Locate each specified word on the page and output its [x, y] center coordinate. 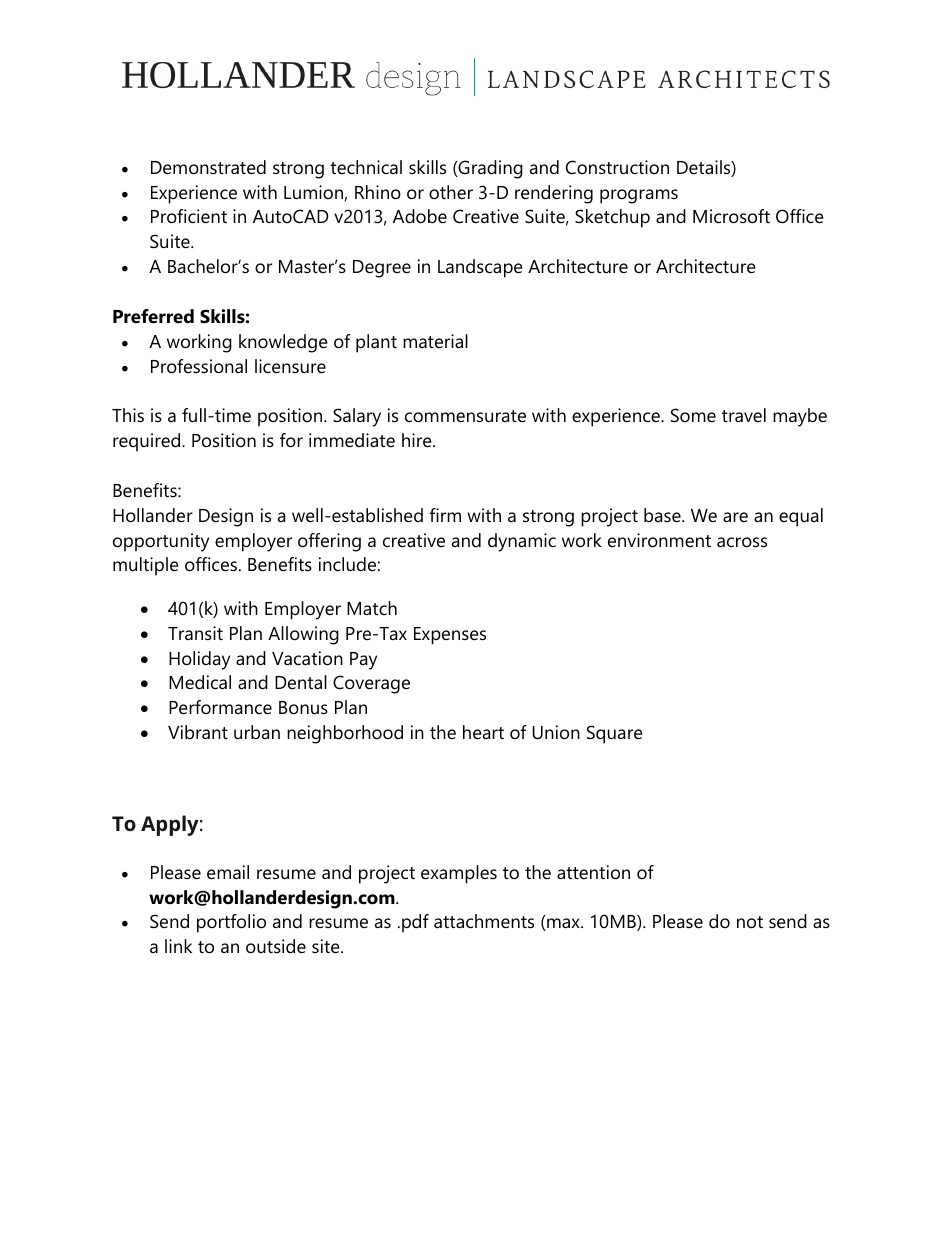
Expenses [450, 636]
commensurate [465, 416]
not [750, 922]
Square [615, 734]
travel [744, 415]
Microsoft [731, 216]
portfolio [231, 923]
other [451, 192]
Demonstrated [208, 167]
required [148, 442]
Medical [200, 682]
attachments [484, 921]
